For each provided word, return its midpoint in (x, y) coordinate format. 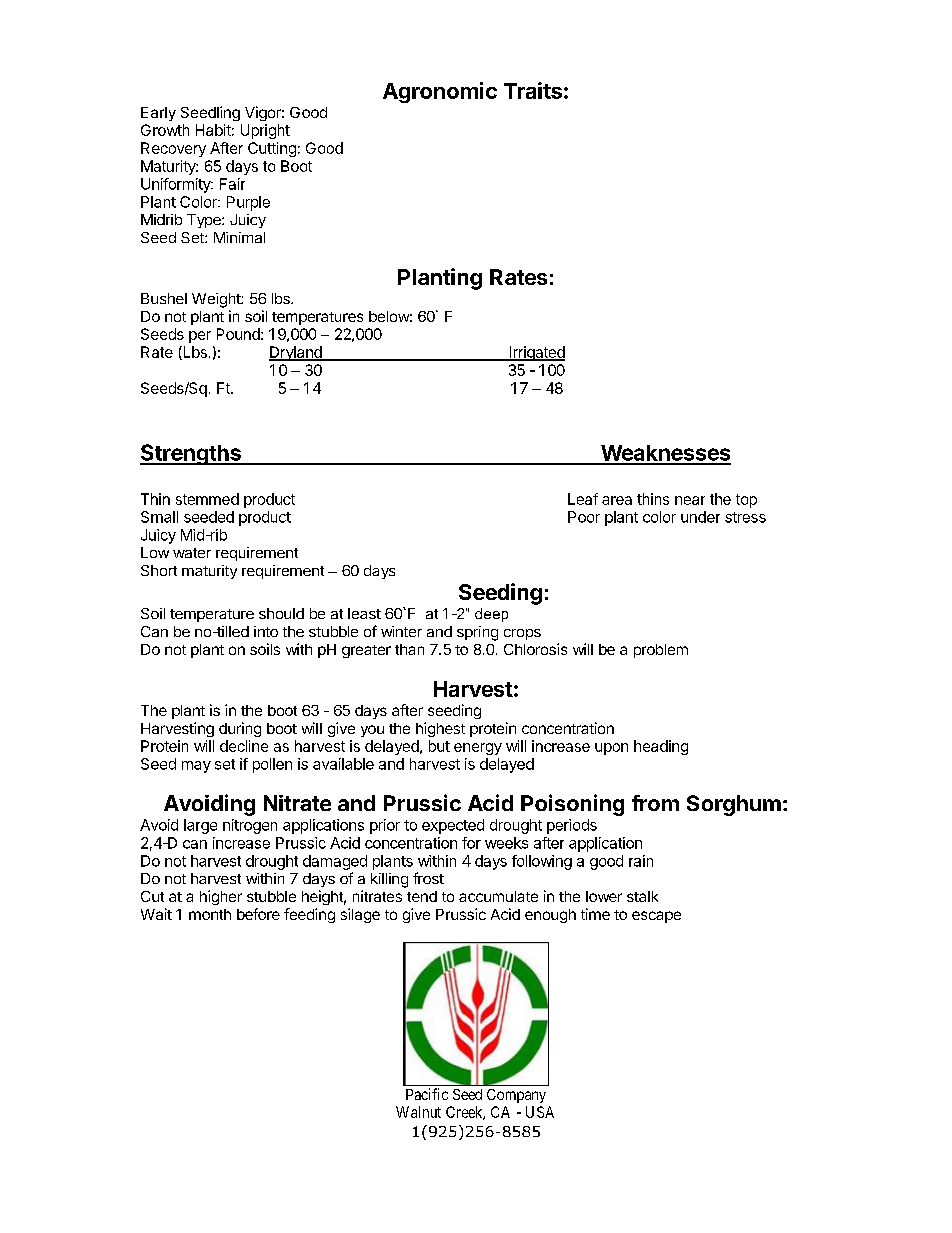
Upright (265, 131)
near (690, 500)
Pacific (427, 1094)
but (439, 746)
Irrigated (536, 353)
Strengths (191, 454)
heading (661, 747)
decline (244, 746)
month (210, 914)
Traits (533, 90)
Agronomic (440, 92)
